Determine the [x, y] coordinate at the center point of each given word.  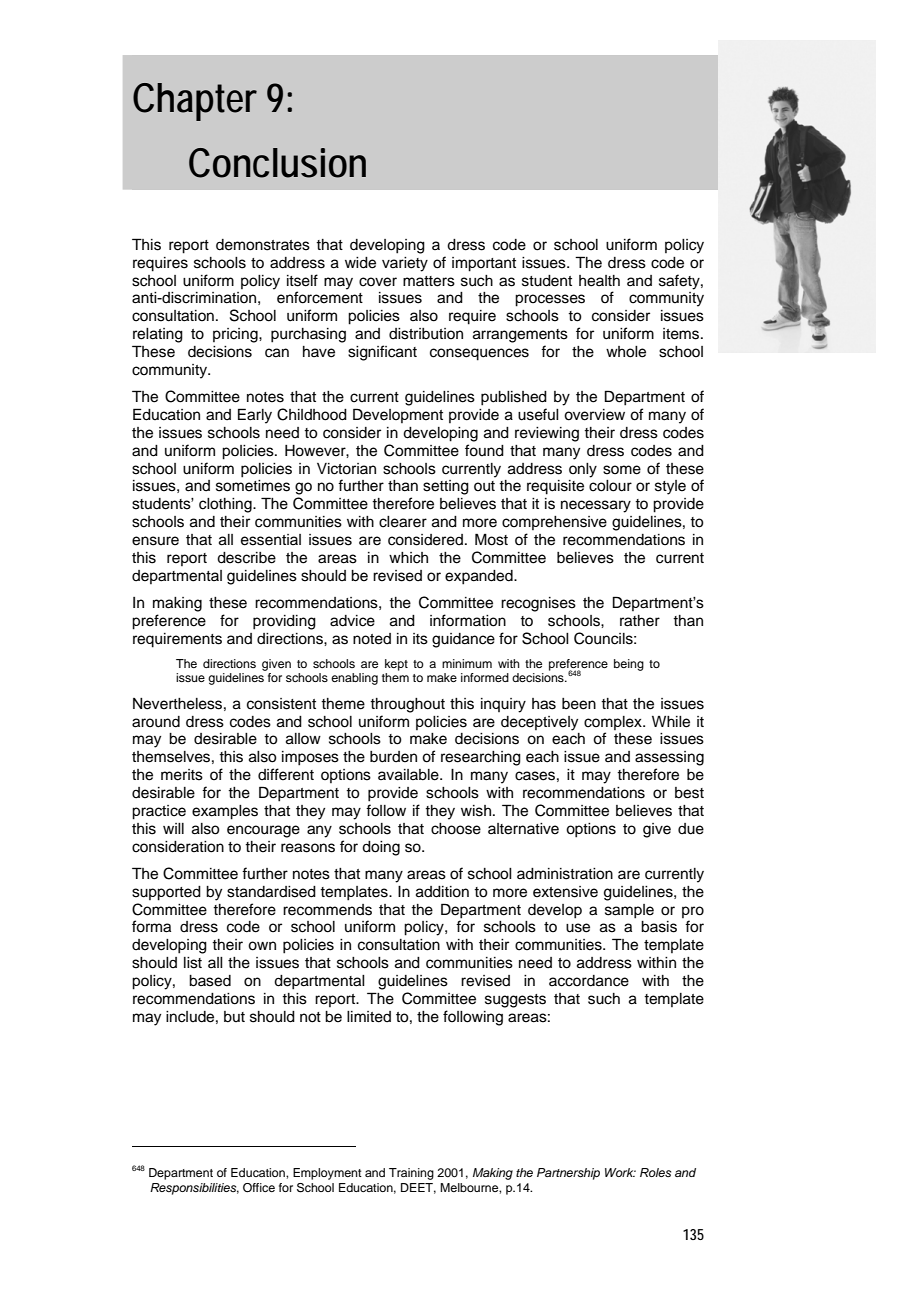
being [629, 665]
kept [396, 665]
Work [620, 1172]
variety [405, 264]
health [599, 281]
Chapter [195, 102]
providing [284, 622]
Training [411, 1174]
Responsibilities [194, 1189]
